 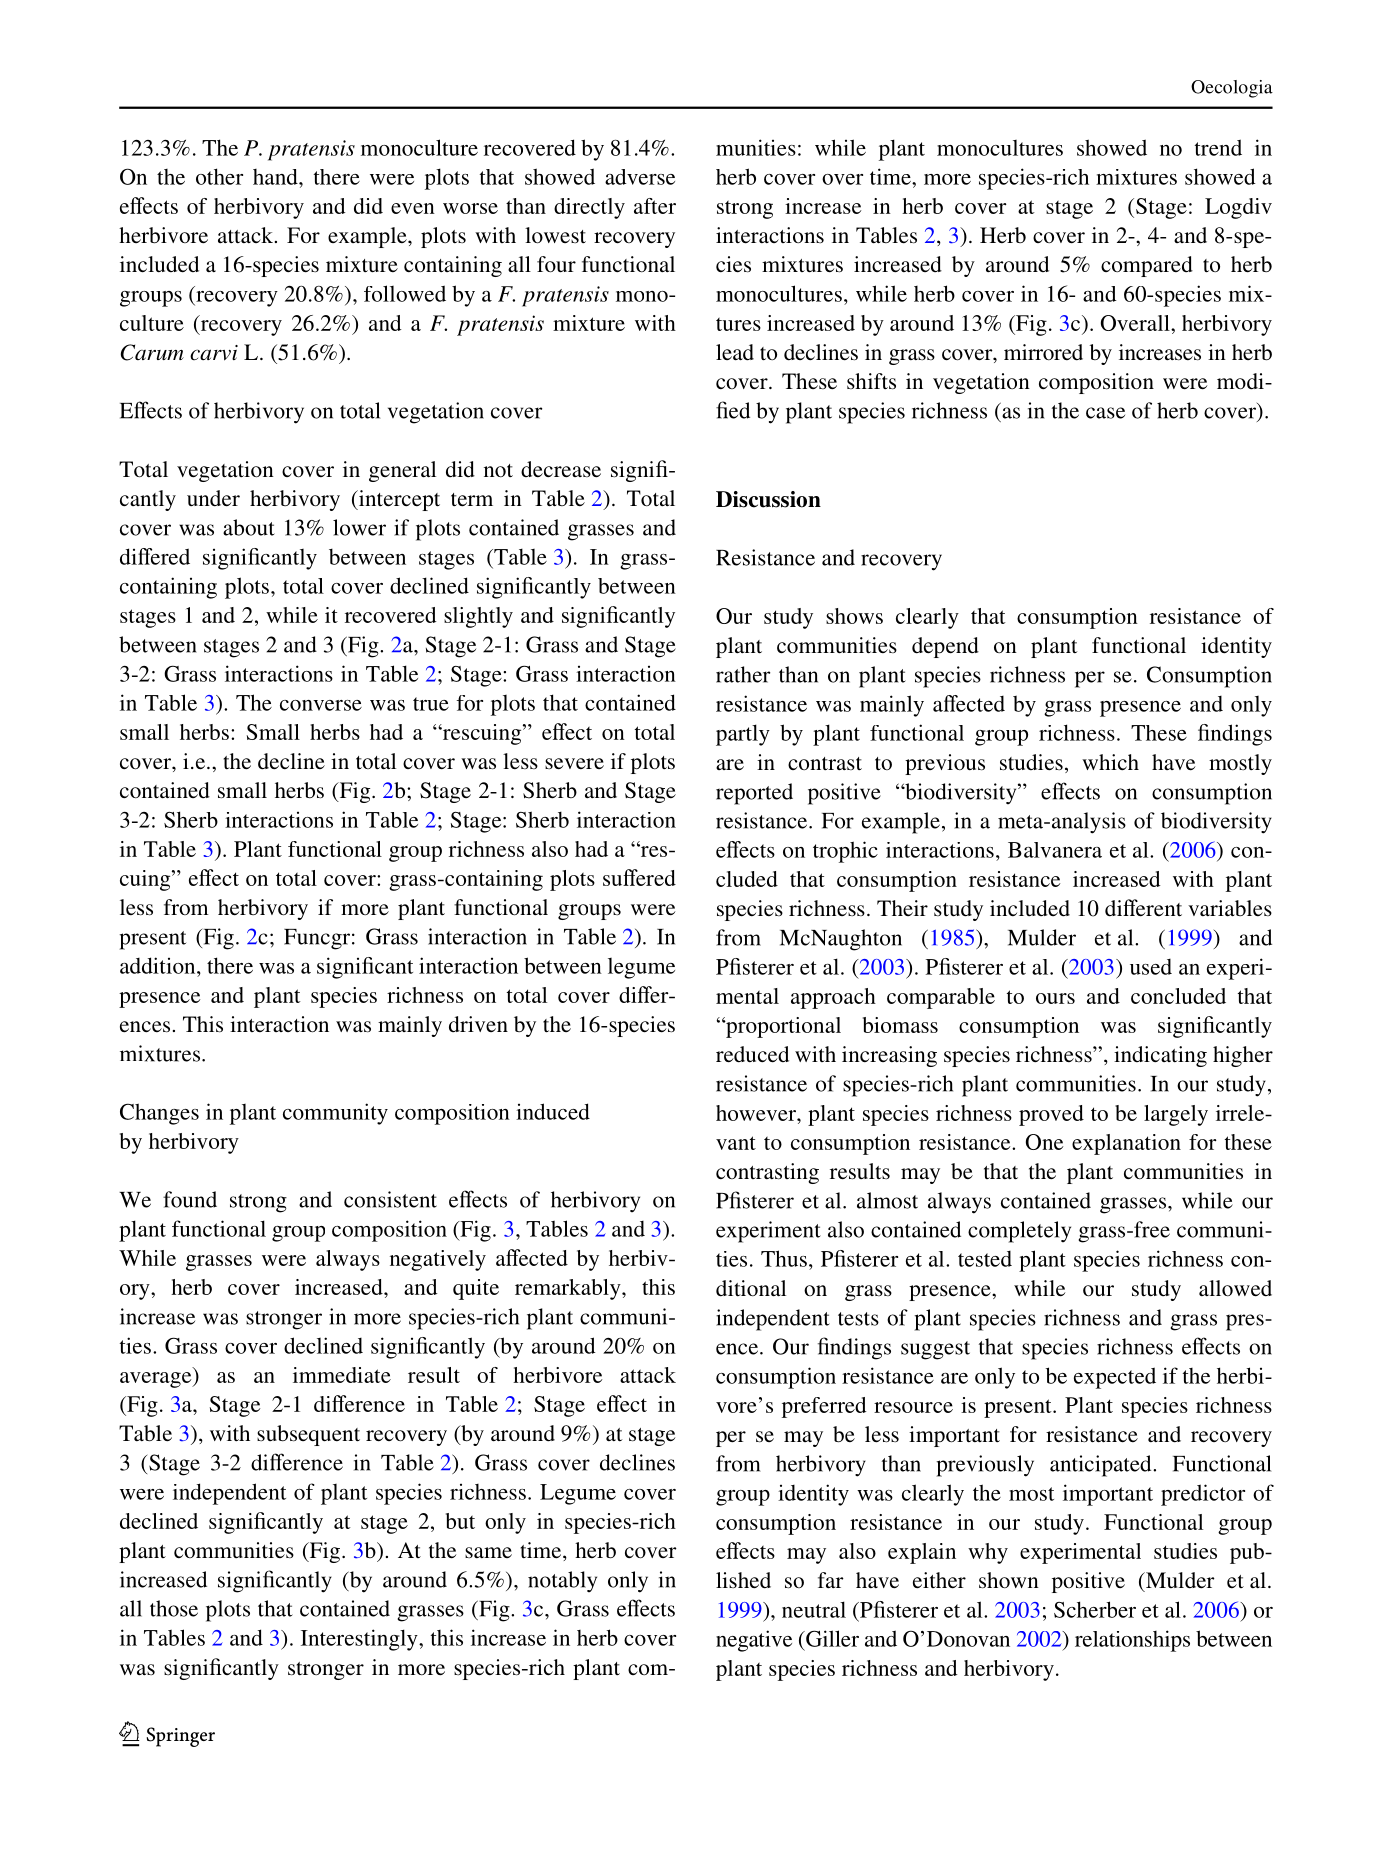 I want to click on trend, so click(x=1218, y=147).
